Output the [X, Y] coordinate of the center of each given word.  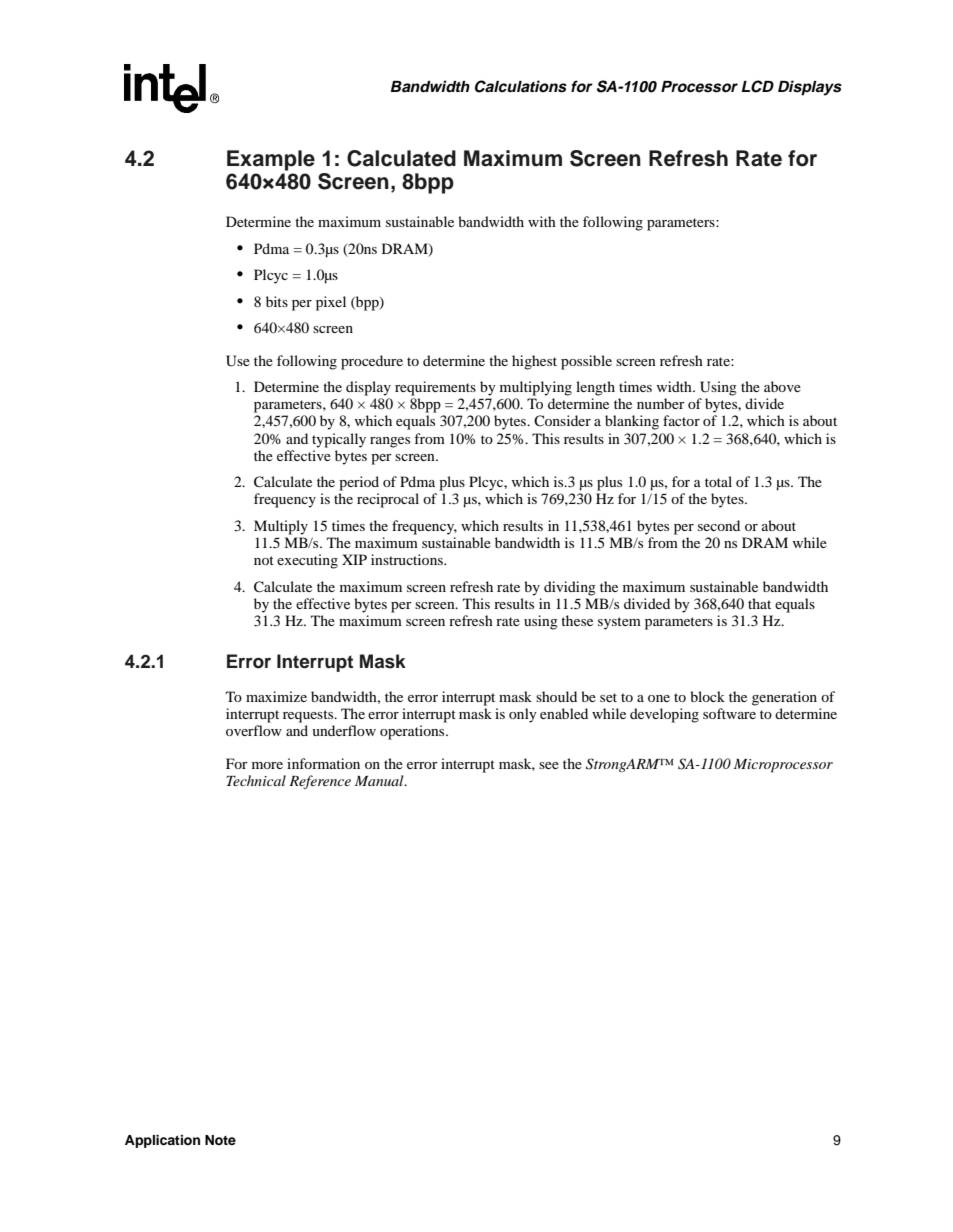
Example [271, 160]
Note [220, 1140]
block [707, 696]
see [549, 765]
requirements [435, 388]
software [729, 713]
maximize [276, 696]
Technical [256, 780]
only [523, 715]
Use [238, 361]
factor [681, 420]
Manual [380, 780]
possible [586, 362]
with [542, 221]
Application [162, 1141]
